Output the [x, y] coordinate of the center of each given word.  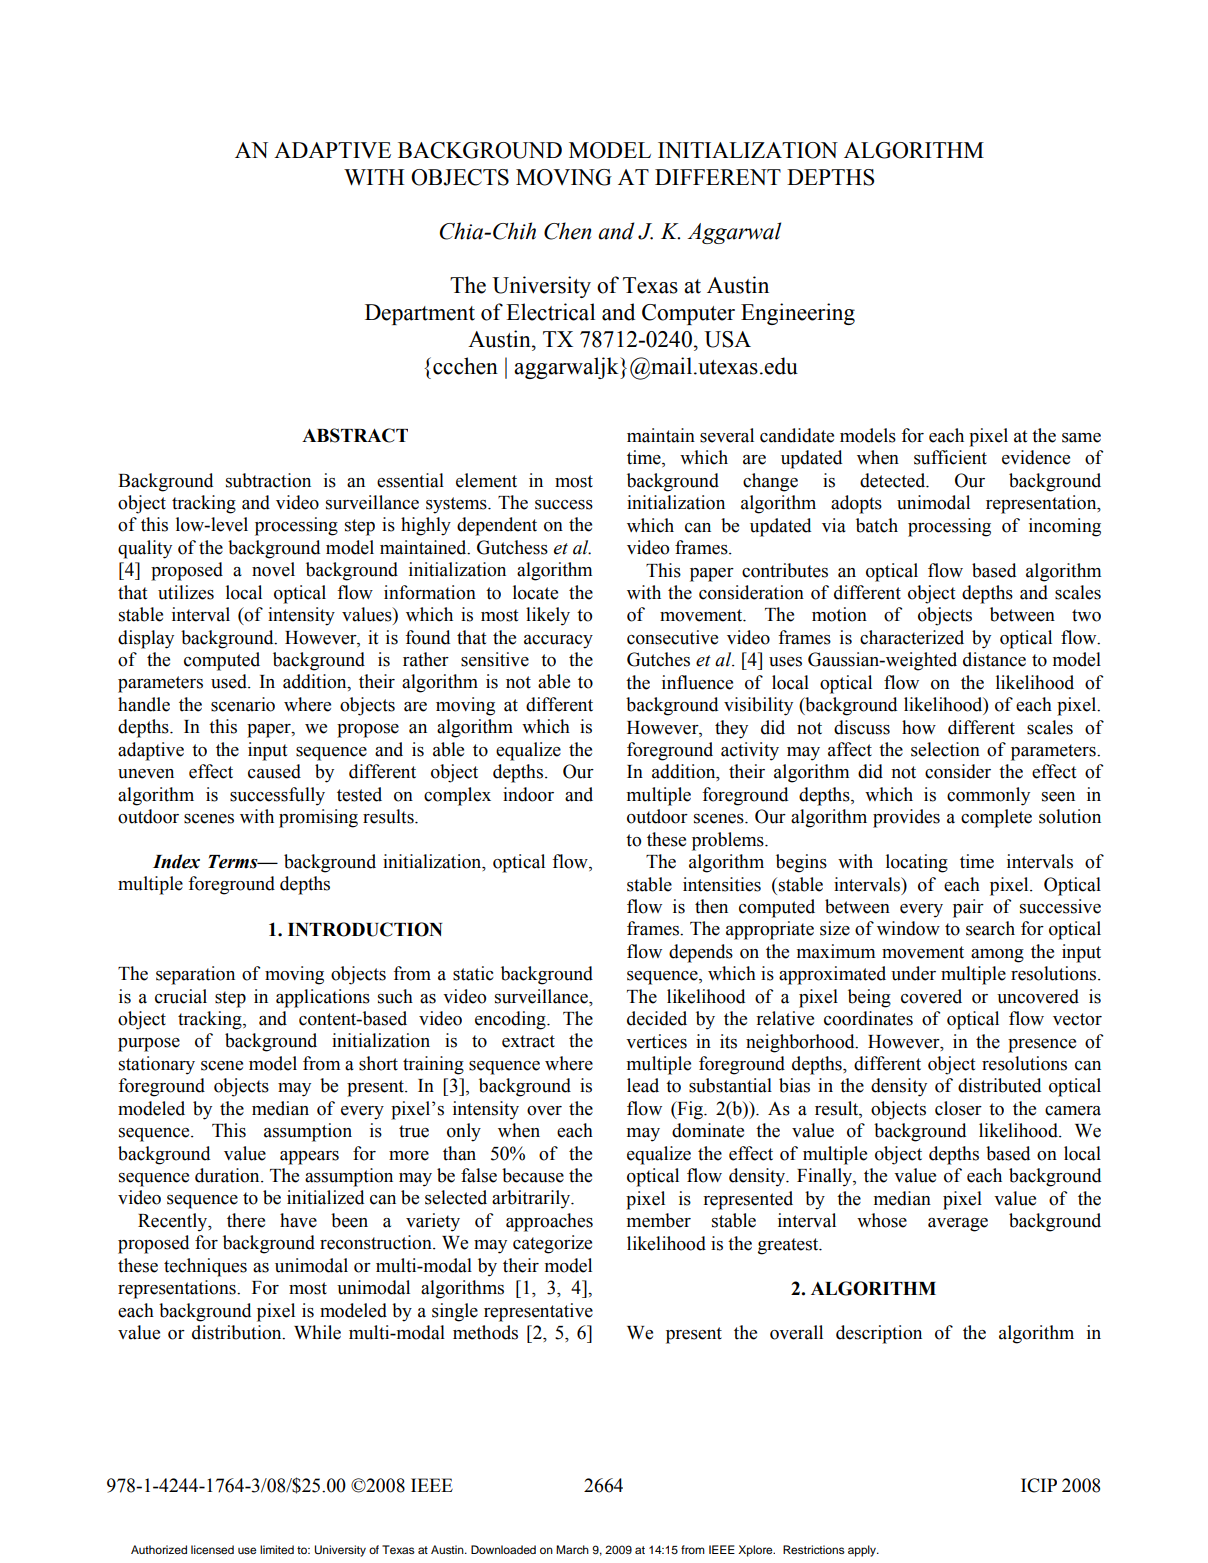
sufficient [950, 457]
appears [309, 1158]
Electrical [550, 312]
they [731, 729]
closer [958, 1108]
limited [277, 1549]
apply [863, 1551]
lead [643, 1085]
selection [945, 749]
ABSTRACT [355, 435]
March [572, 1549]
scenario [243, 704]
